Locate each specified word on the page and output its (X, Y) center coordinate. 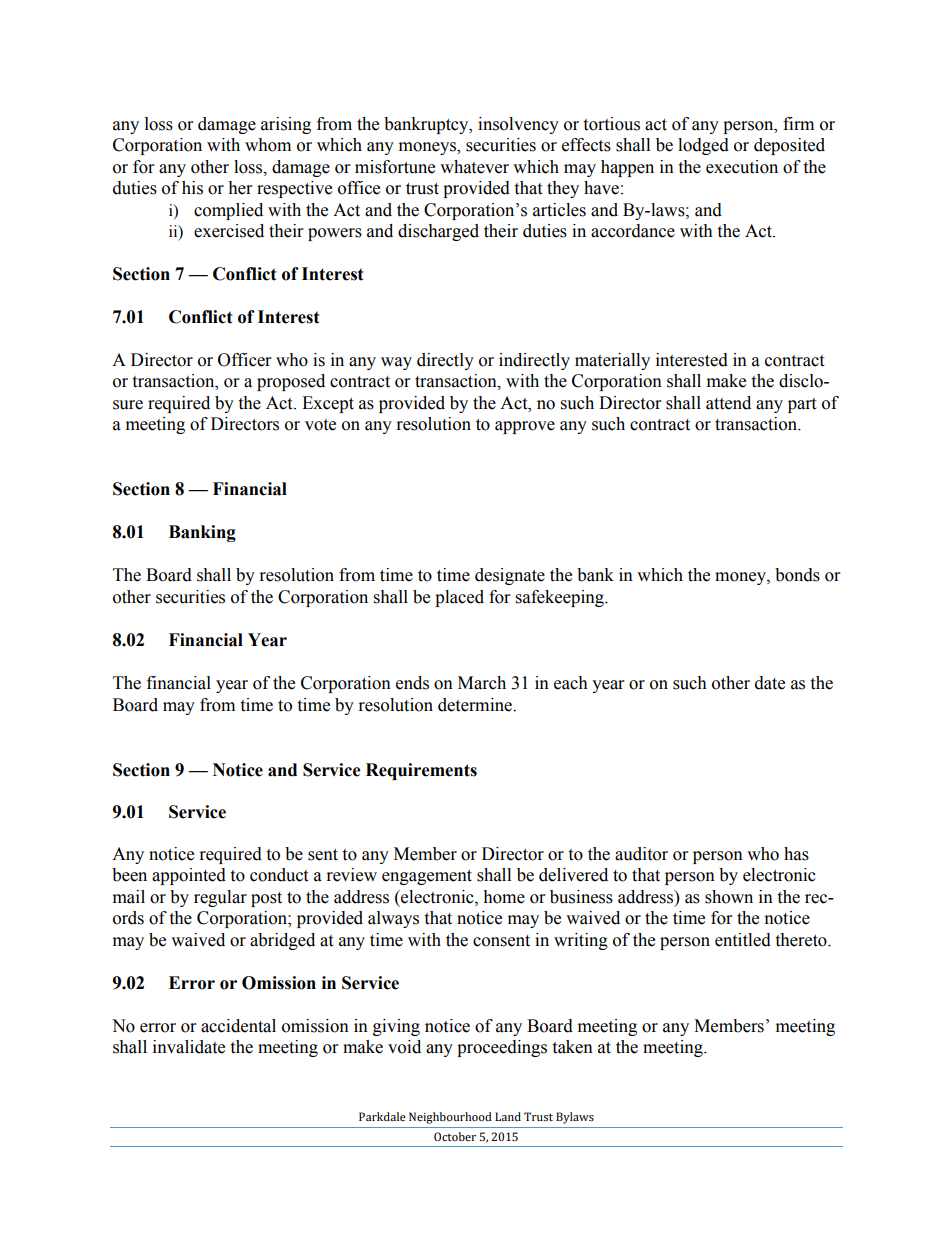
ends (412, 683)
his (192, 188)
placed (459, 598)
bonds (797, 575)
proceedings (502, 1048)
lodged (703, 146)
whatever (474, 167)
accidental (238, 1026)
